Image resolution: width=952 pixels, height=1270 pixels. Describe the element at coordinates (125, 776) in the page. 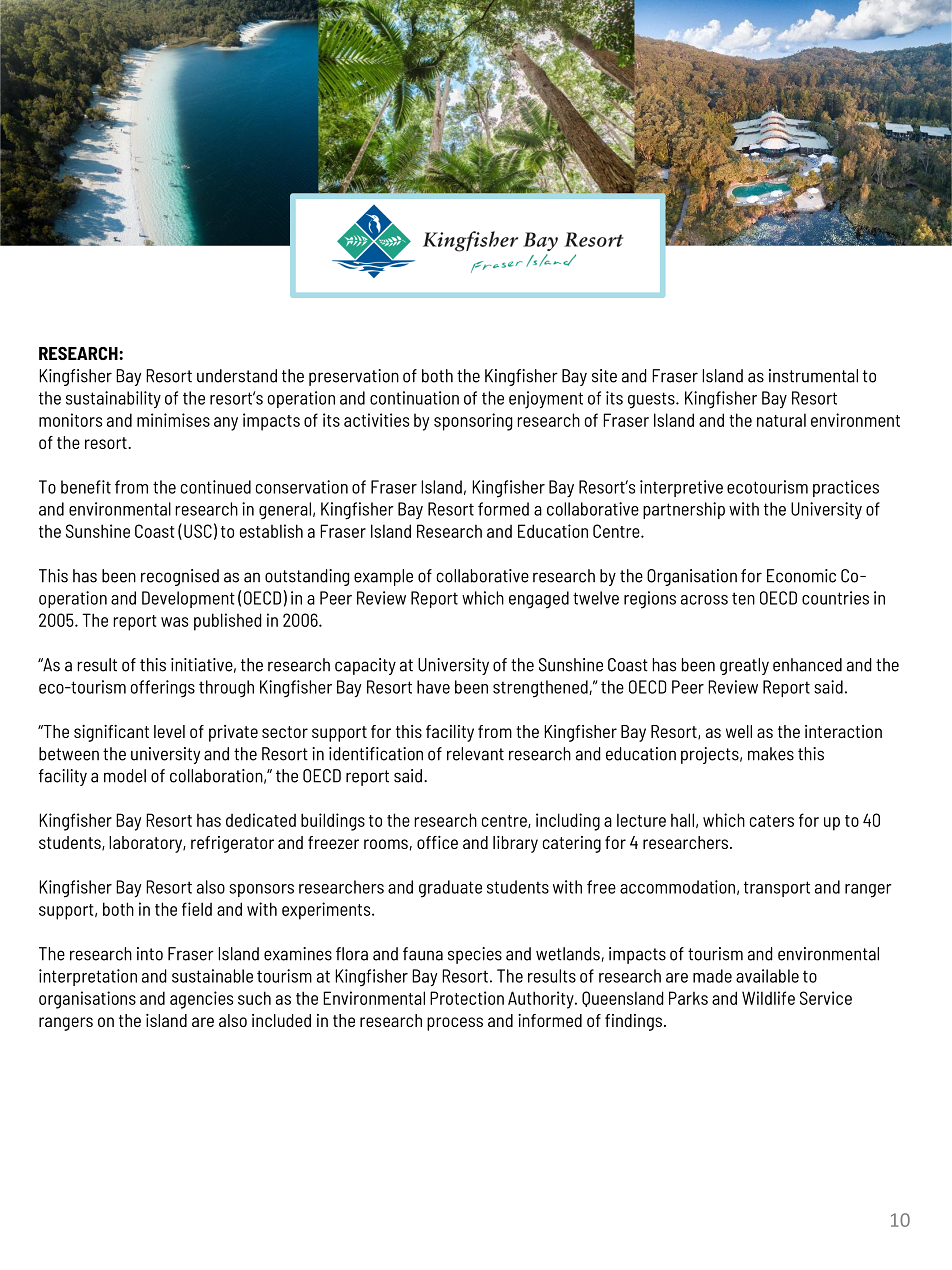

I see `model` at that location.
